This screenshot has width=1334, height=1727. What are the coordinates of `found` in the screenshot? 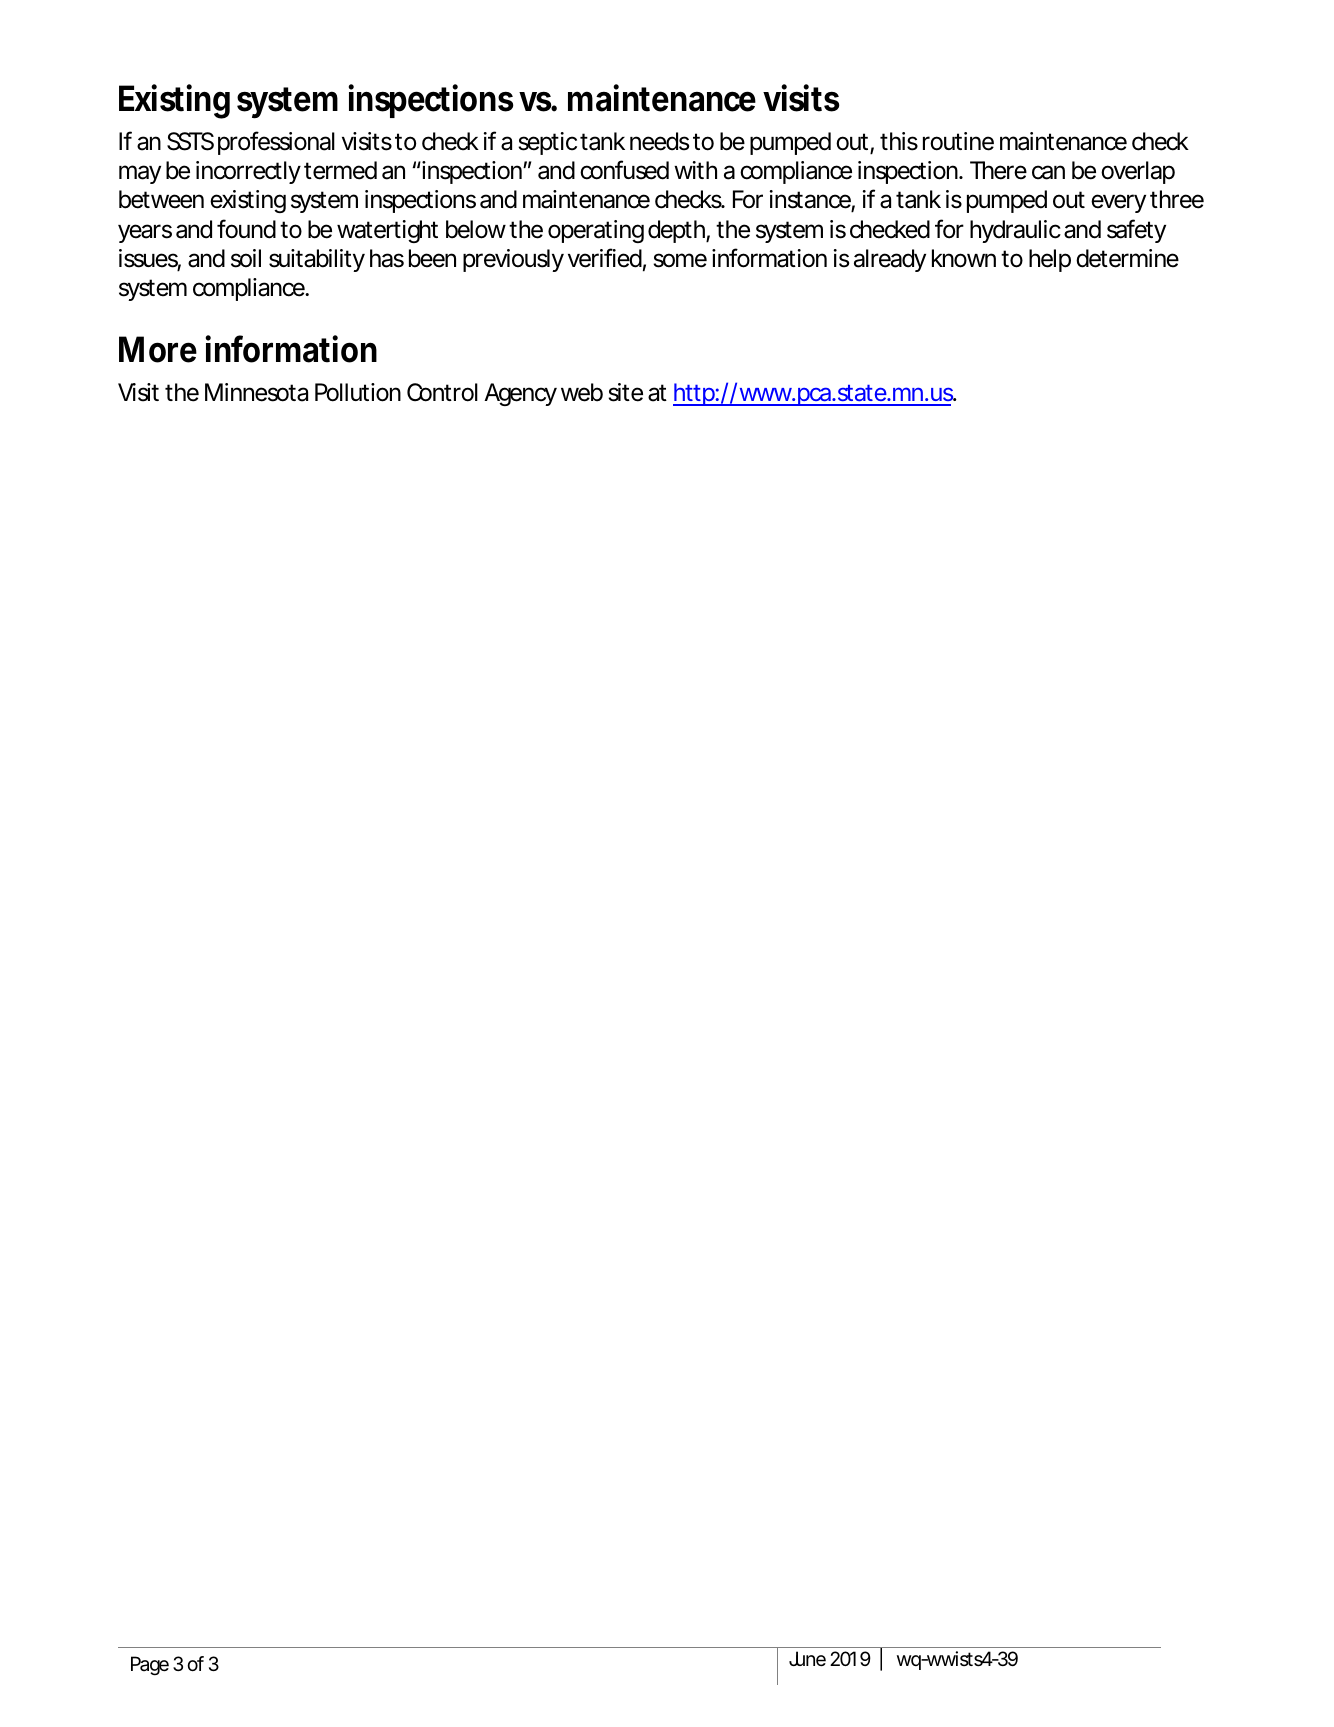 It's located at (246, 229).
